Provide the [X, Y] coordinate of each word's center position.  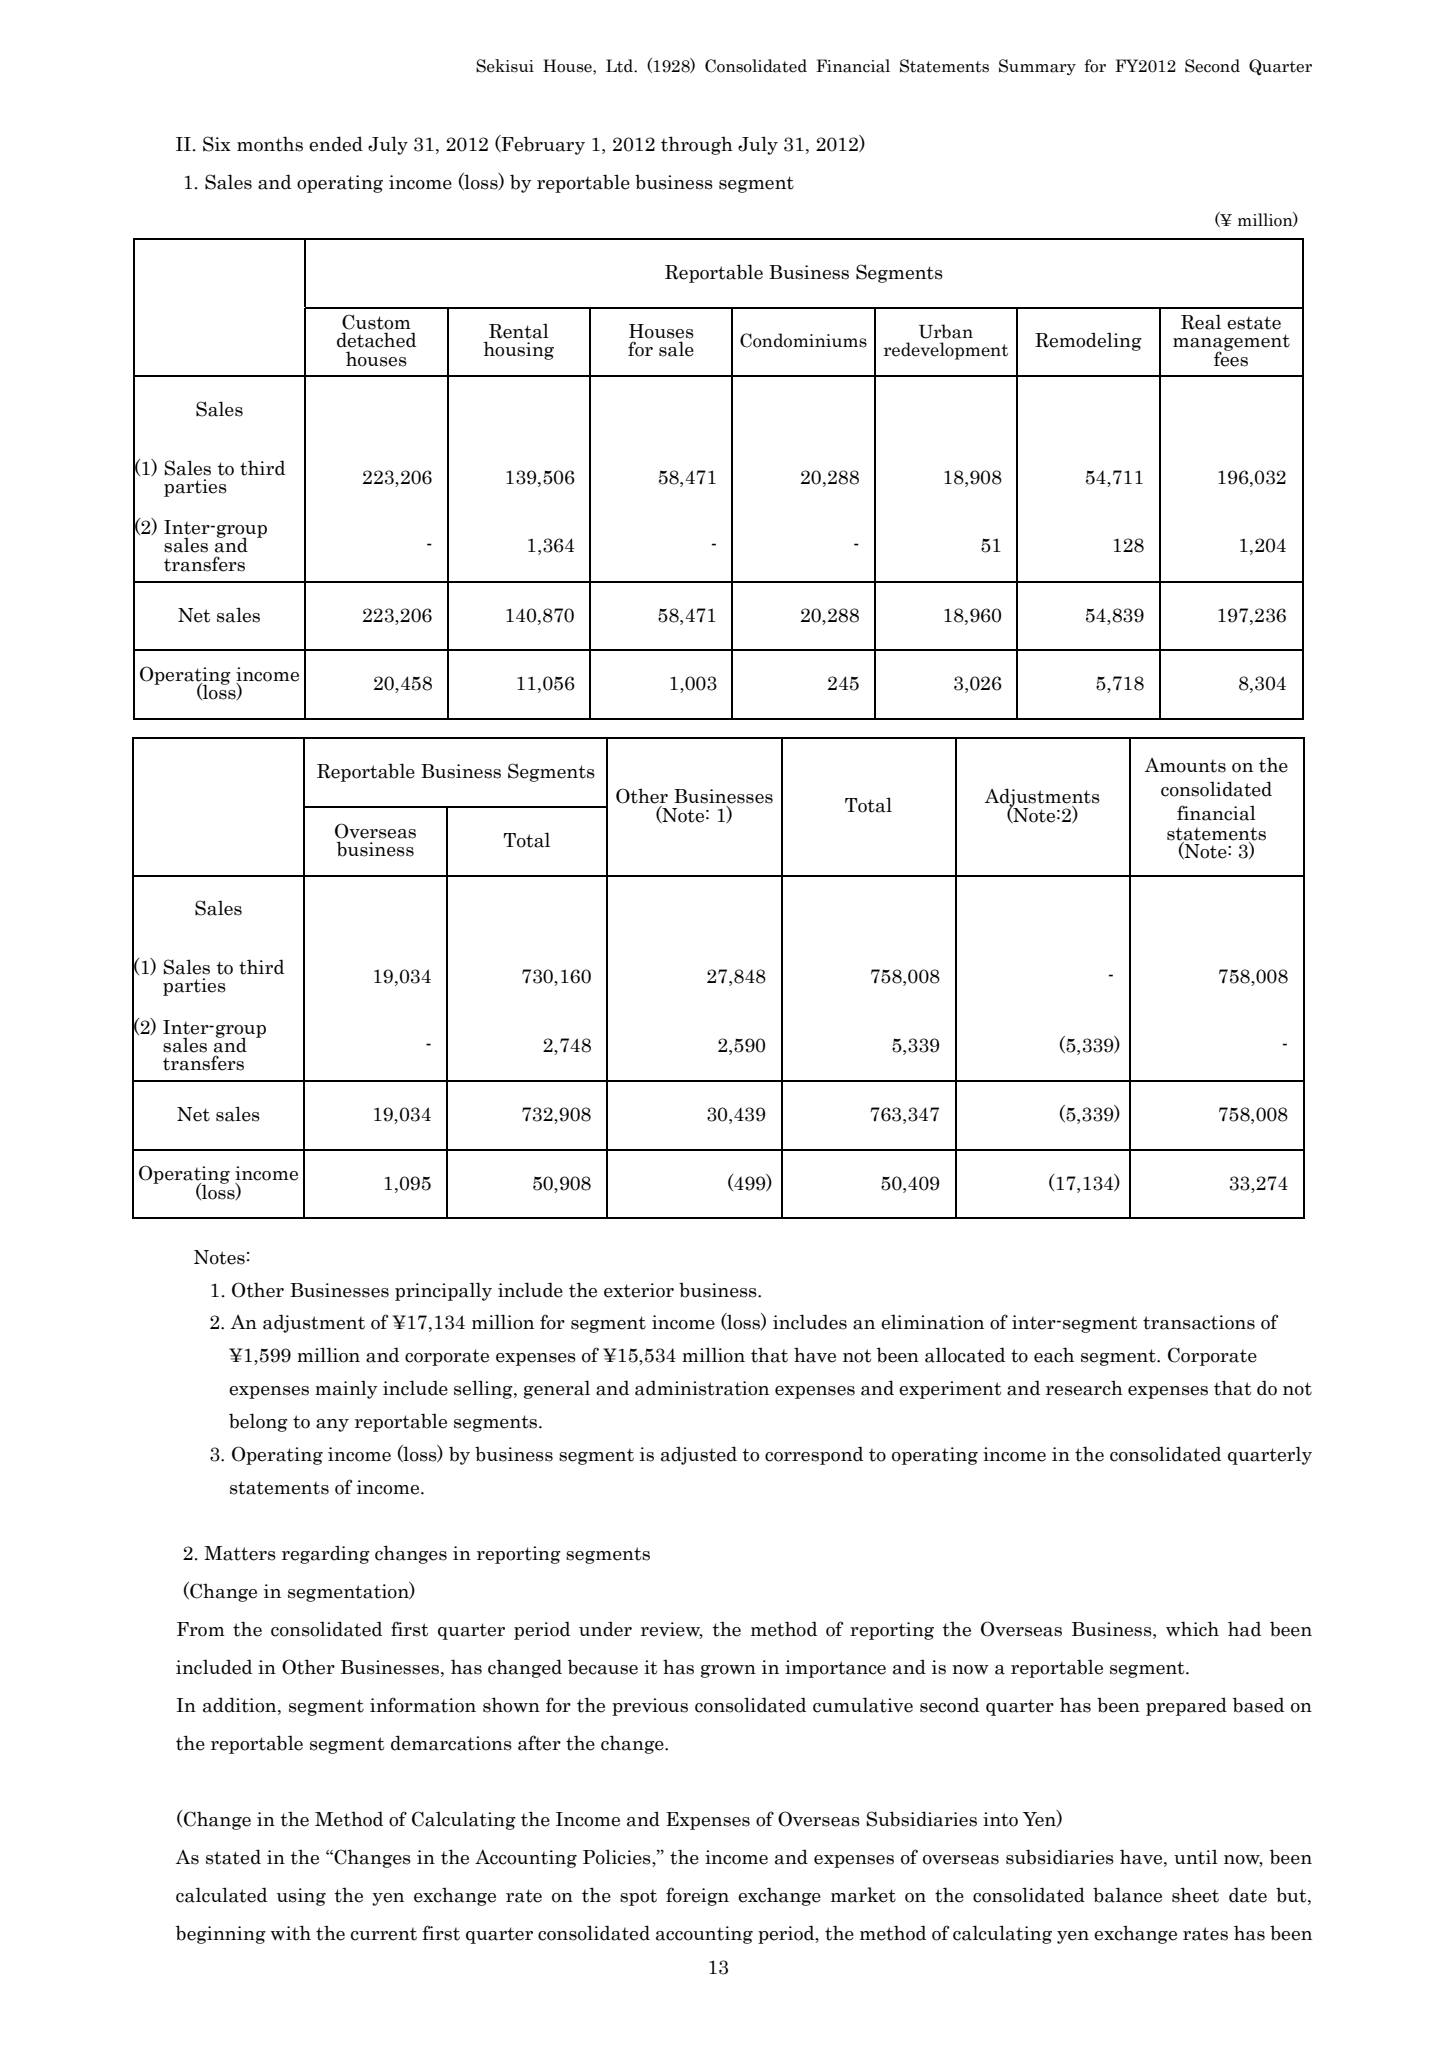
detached [376, 340]
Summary [1037, 67]
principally [443, 1291]
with [291, 1933]
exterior [639, 1290]
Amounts [1185, 765]
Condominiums [803, 340]
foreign [697, 1896]
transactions [1199, 1322]
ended [336, 144]
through [697, 145]
